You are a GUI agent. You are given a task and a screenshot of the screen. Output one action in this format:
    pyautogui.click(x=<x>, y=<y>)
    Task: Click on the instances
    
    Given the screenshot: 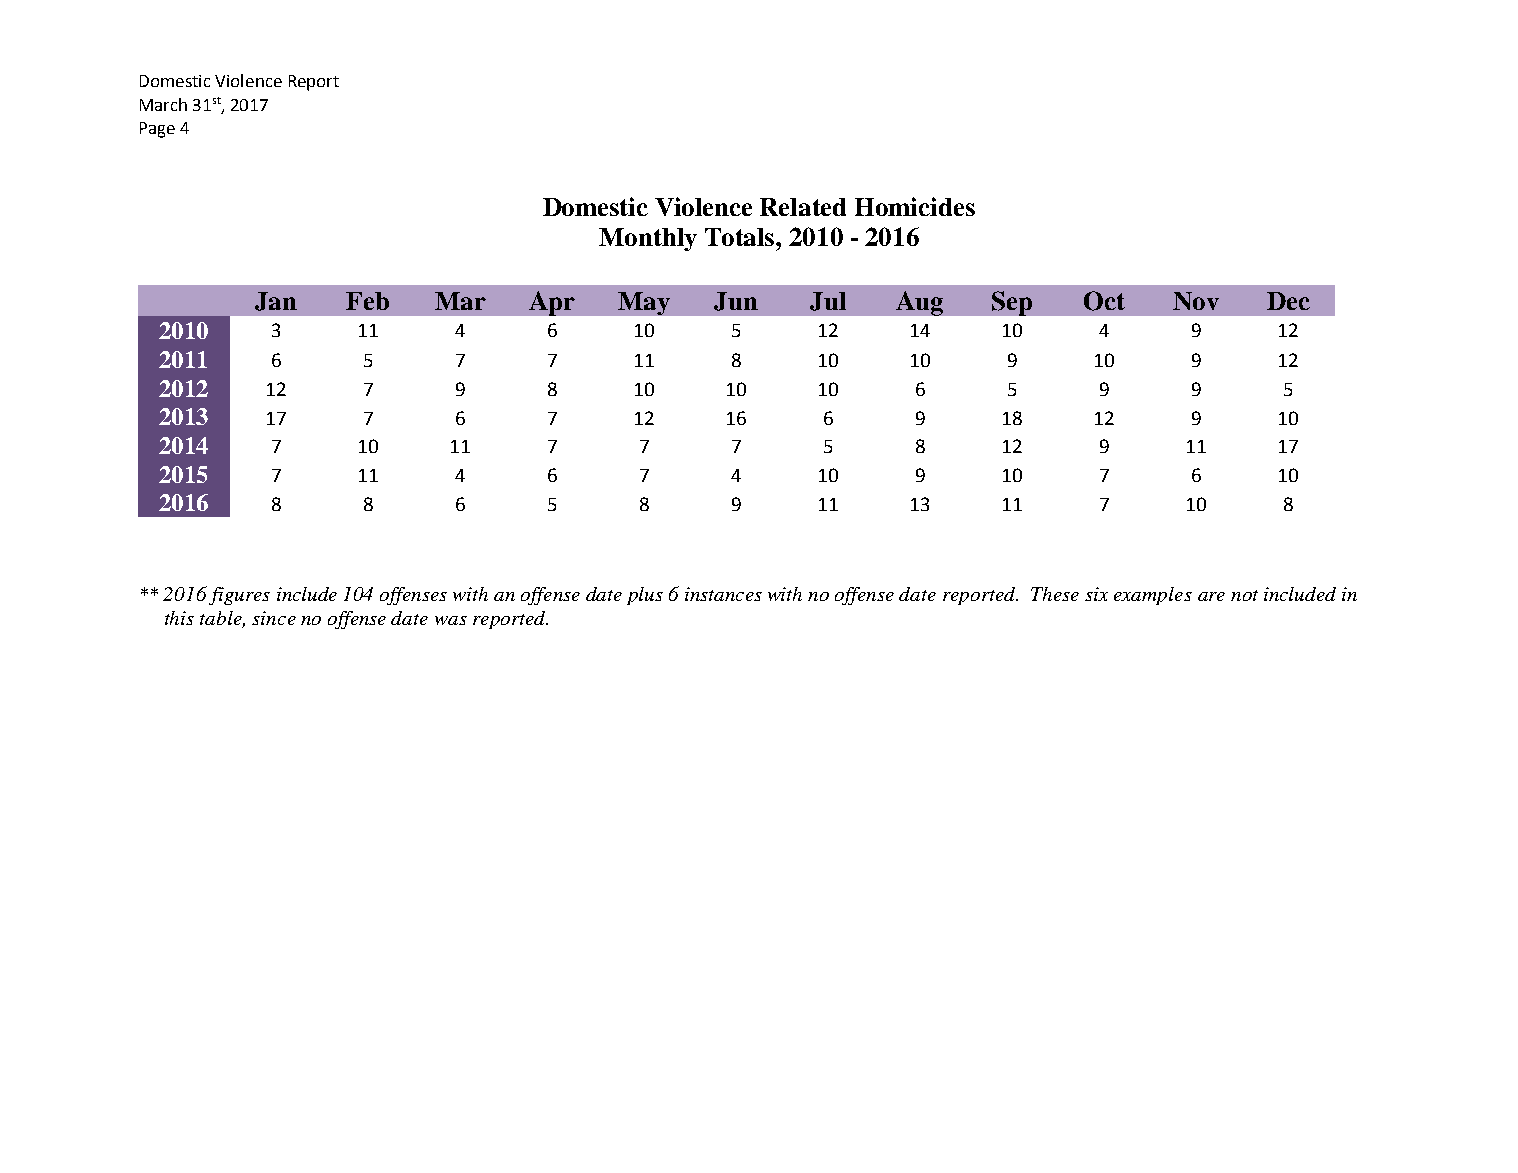 What is the action you would take?
    pyautogui.click(x=723, y=594)
